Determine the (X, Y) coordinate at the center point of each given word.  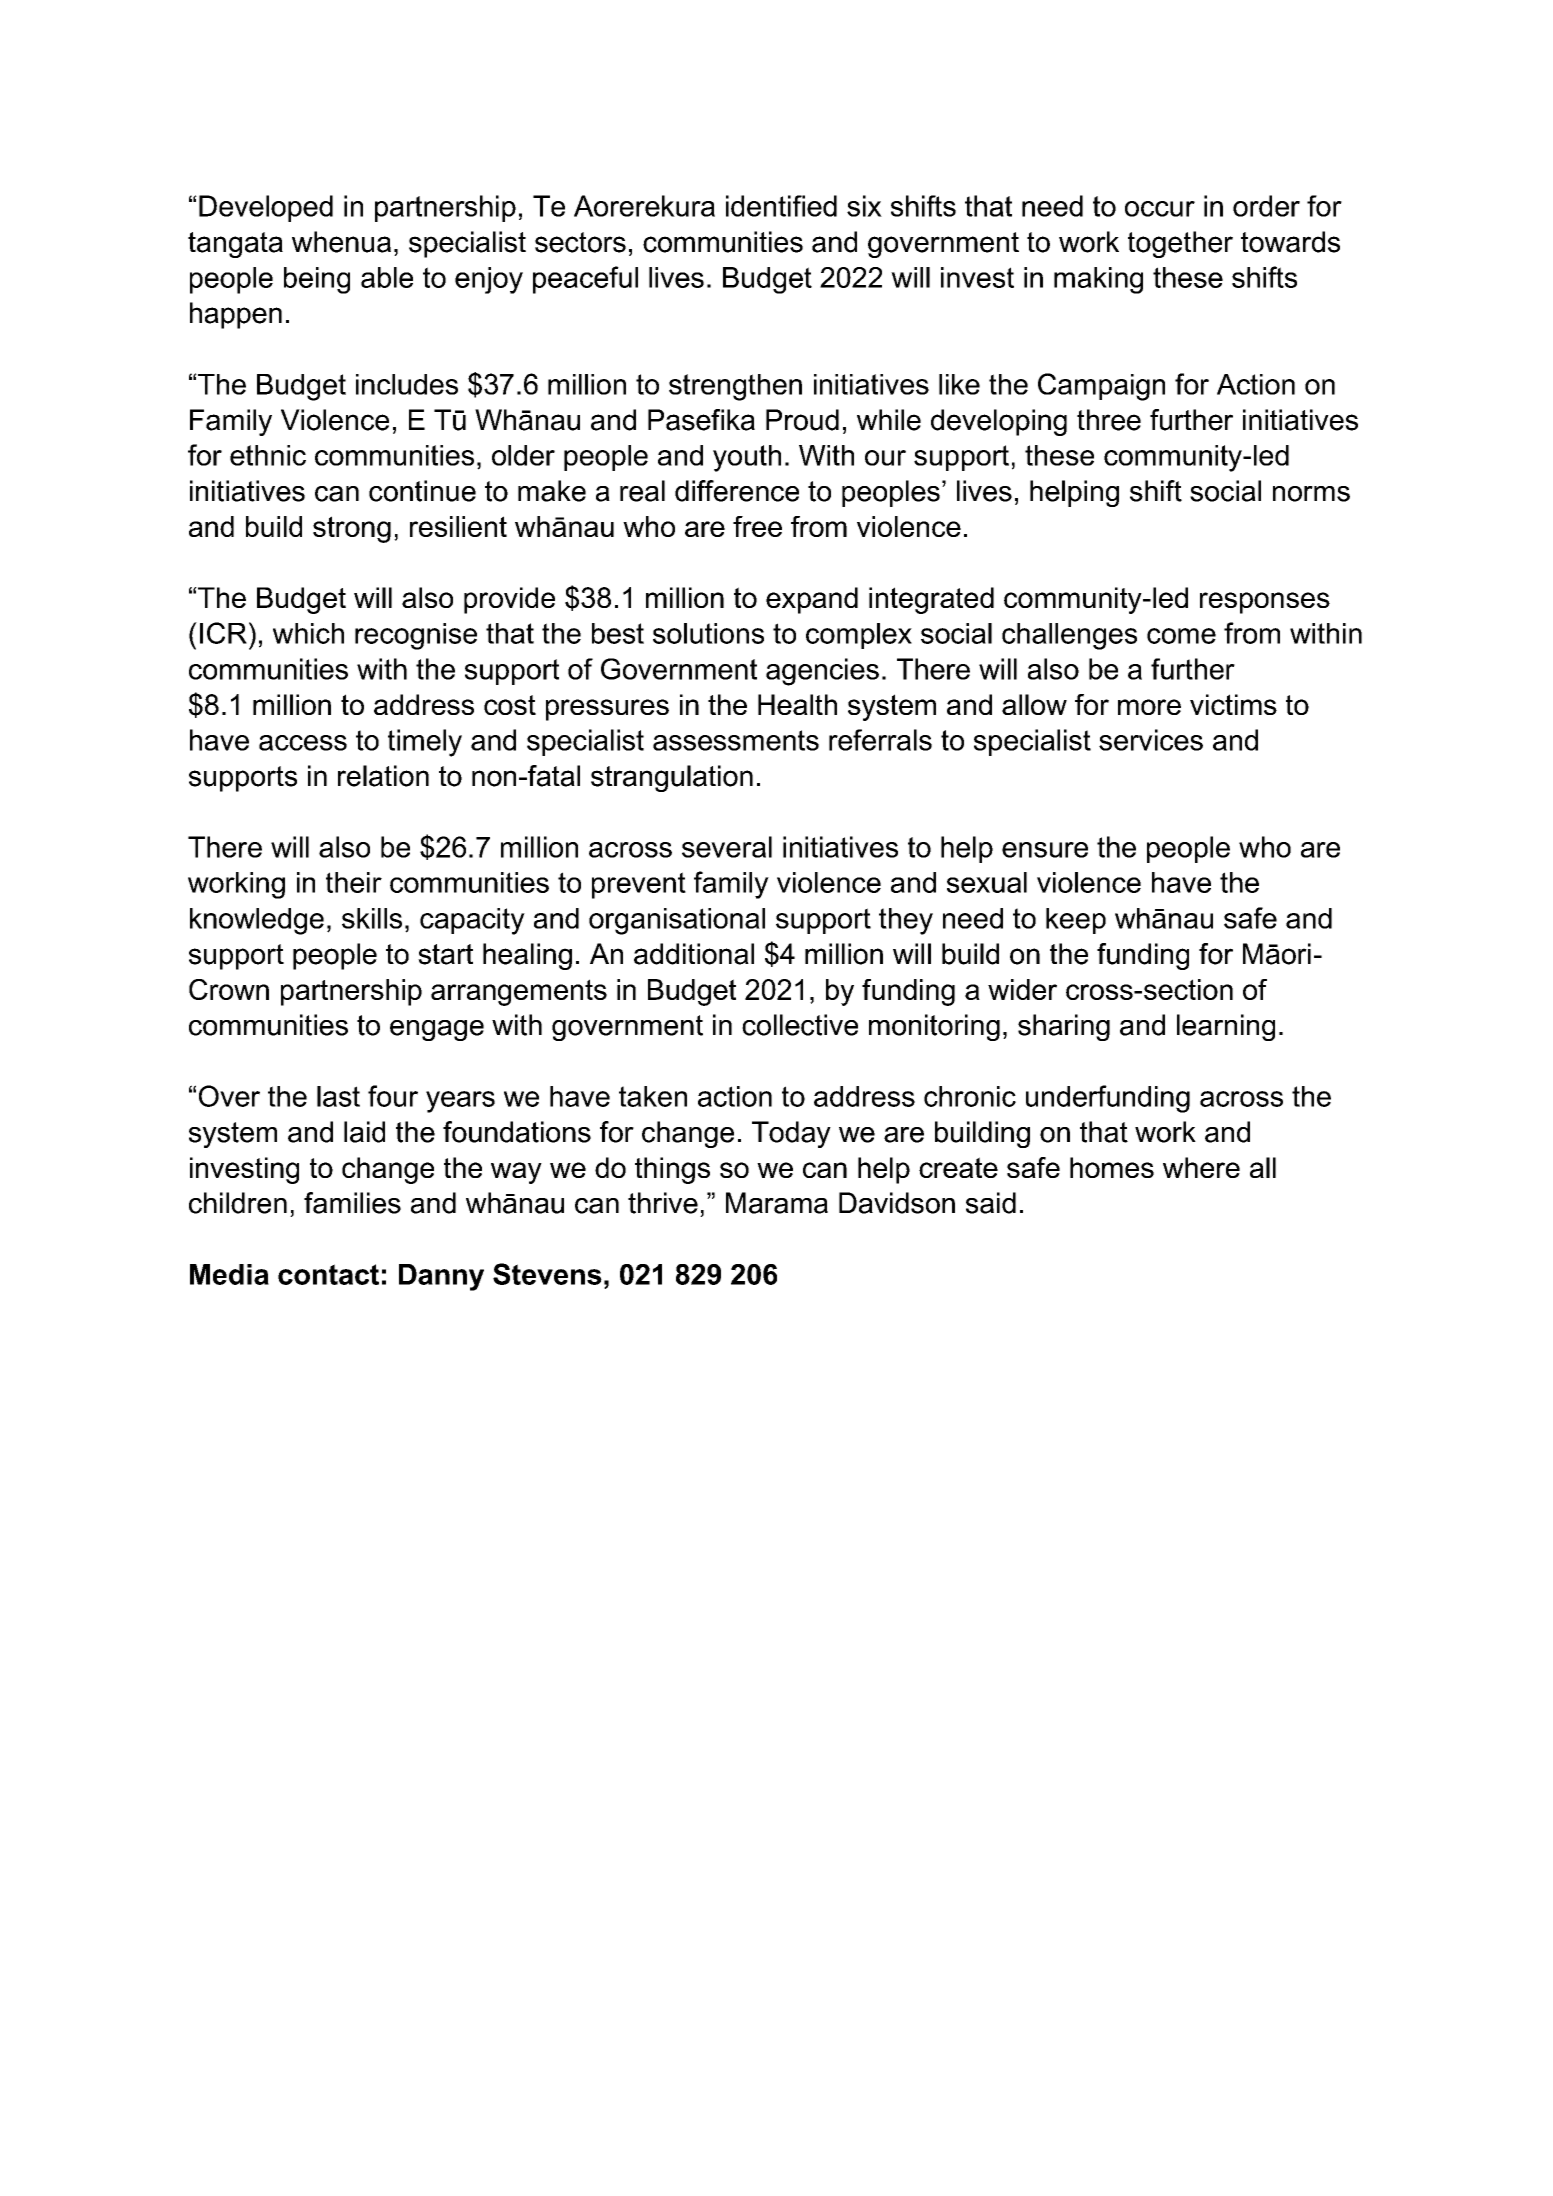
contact (328, 1274)
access (303, 743)
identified (781, 206)
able (387, 277)
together (1180, 244)
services (1151, 740)
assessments (736, 740)
